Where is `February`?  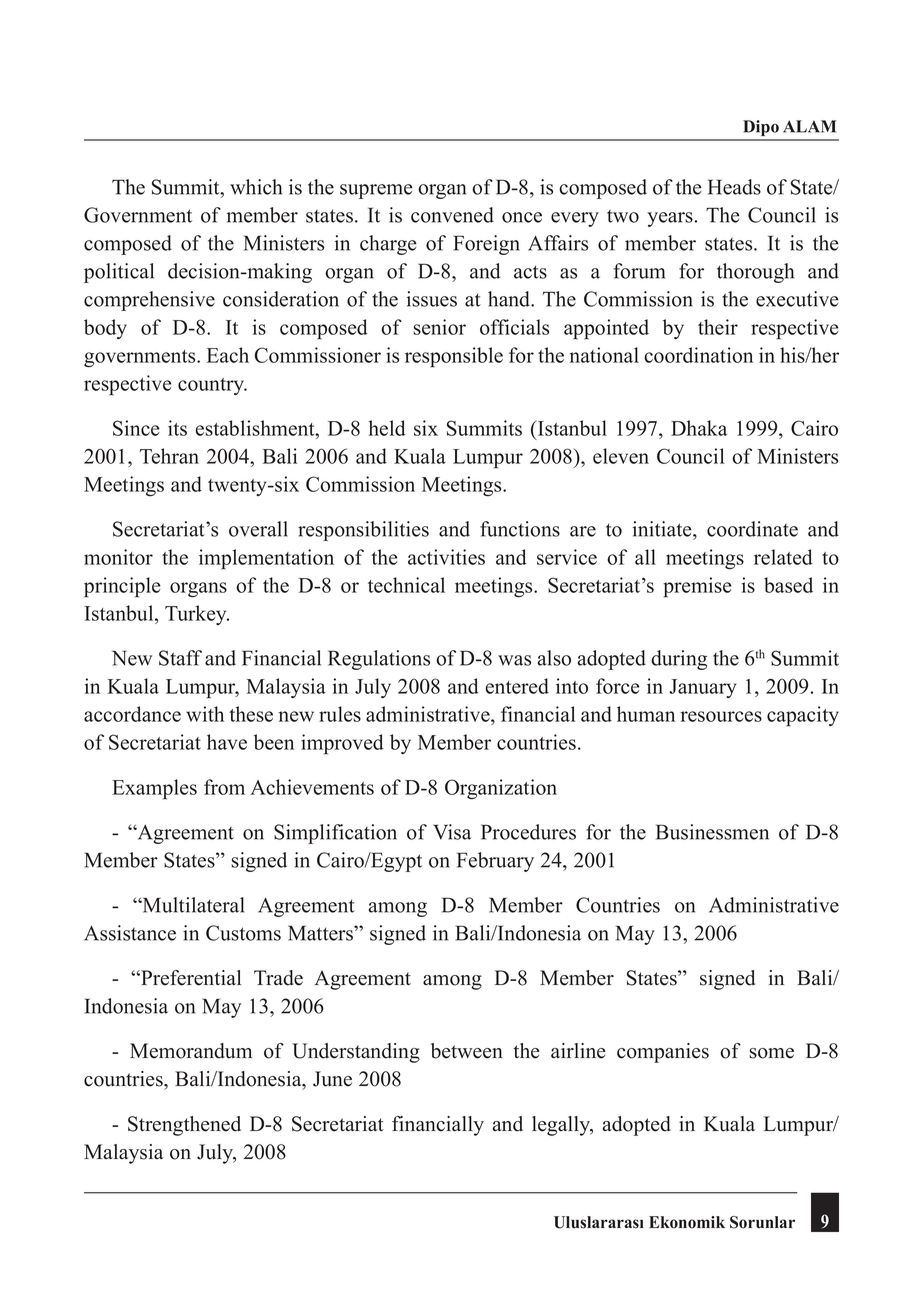
February is located at coordinates (495, 862).
